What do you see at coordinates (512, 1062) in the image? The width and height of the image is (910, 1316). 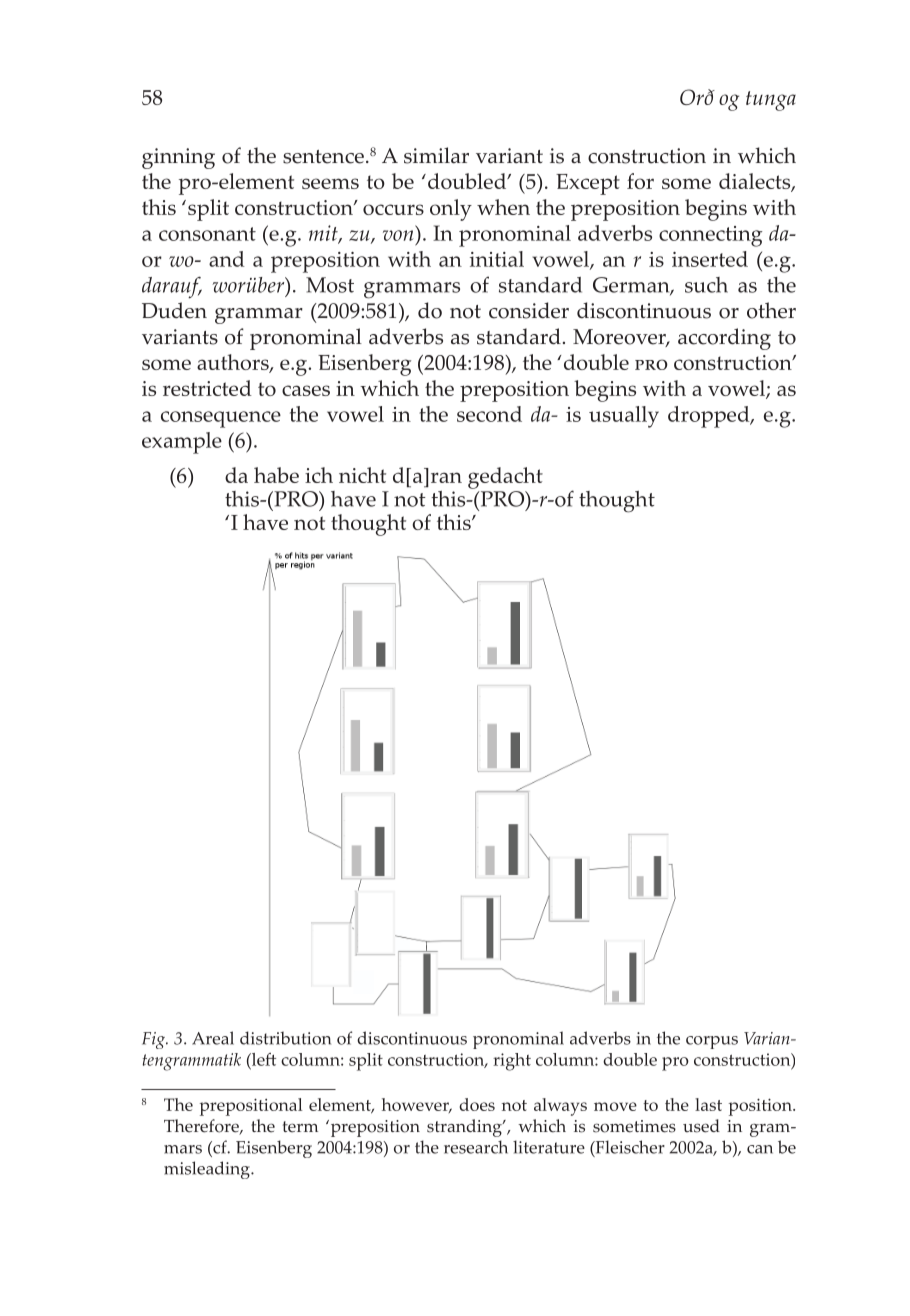 I see `right` at bounding box center [512, 1062].
